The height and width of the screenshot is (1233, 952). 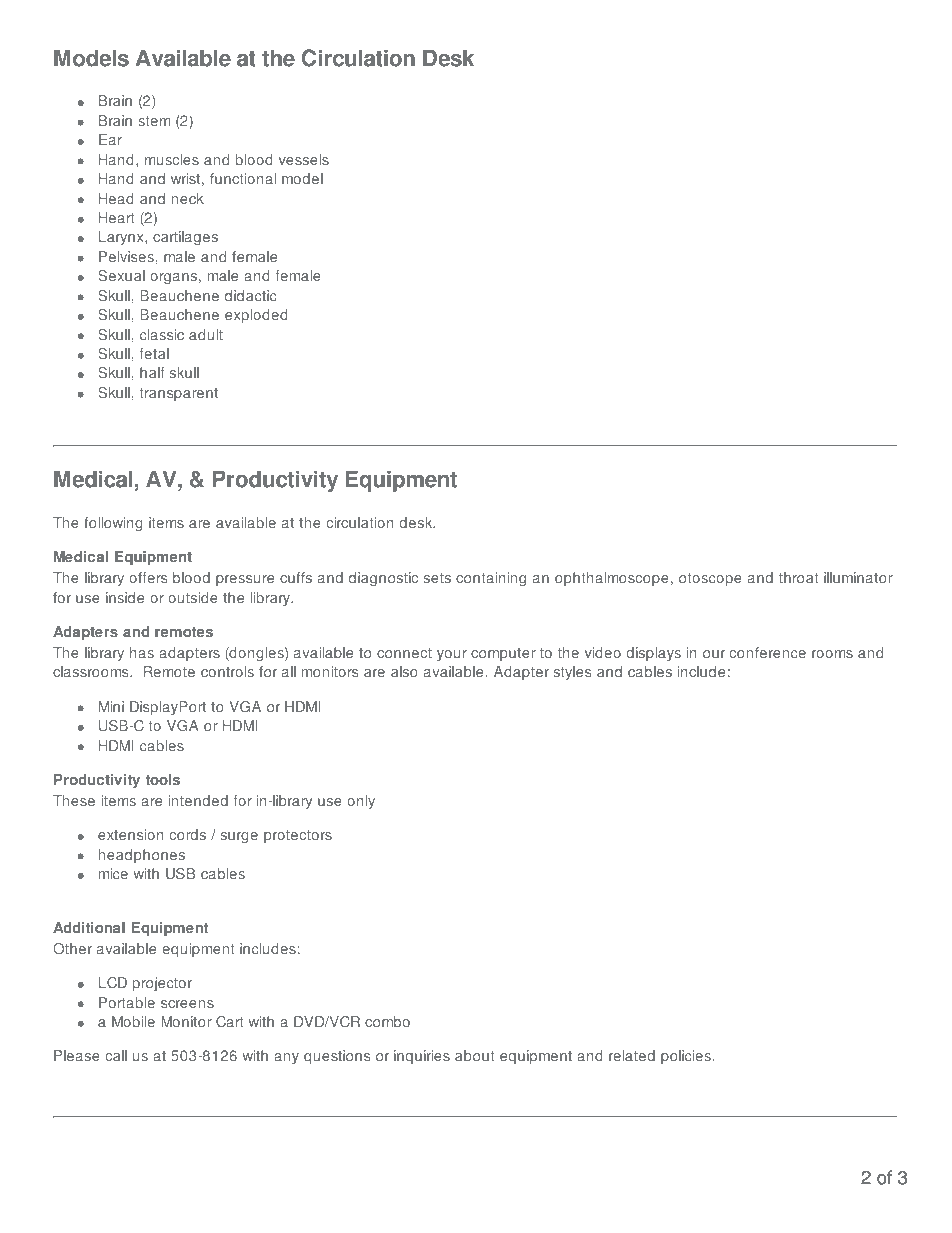 What do you see at coordinates (163, 780) in the screenshot?
I see `tools` at bounding box center [163, 780].
